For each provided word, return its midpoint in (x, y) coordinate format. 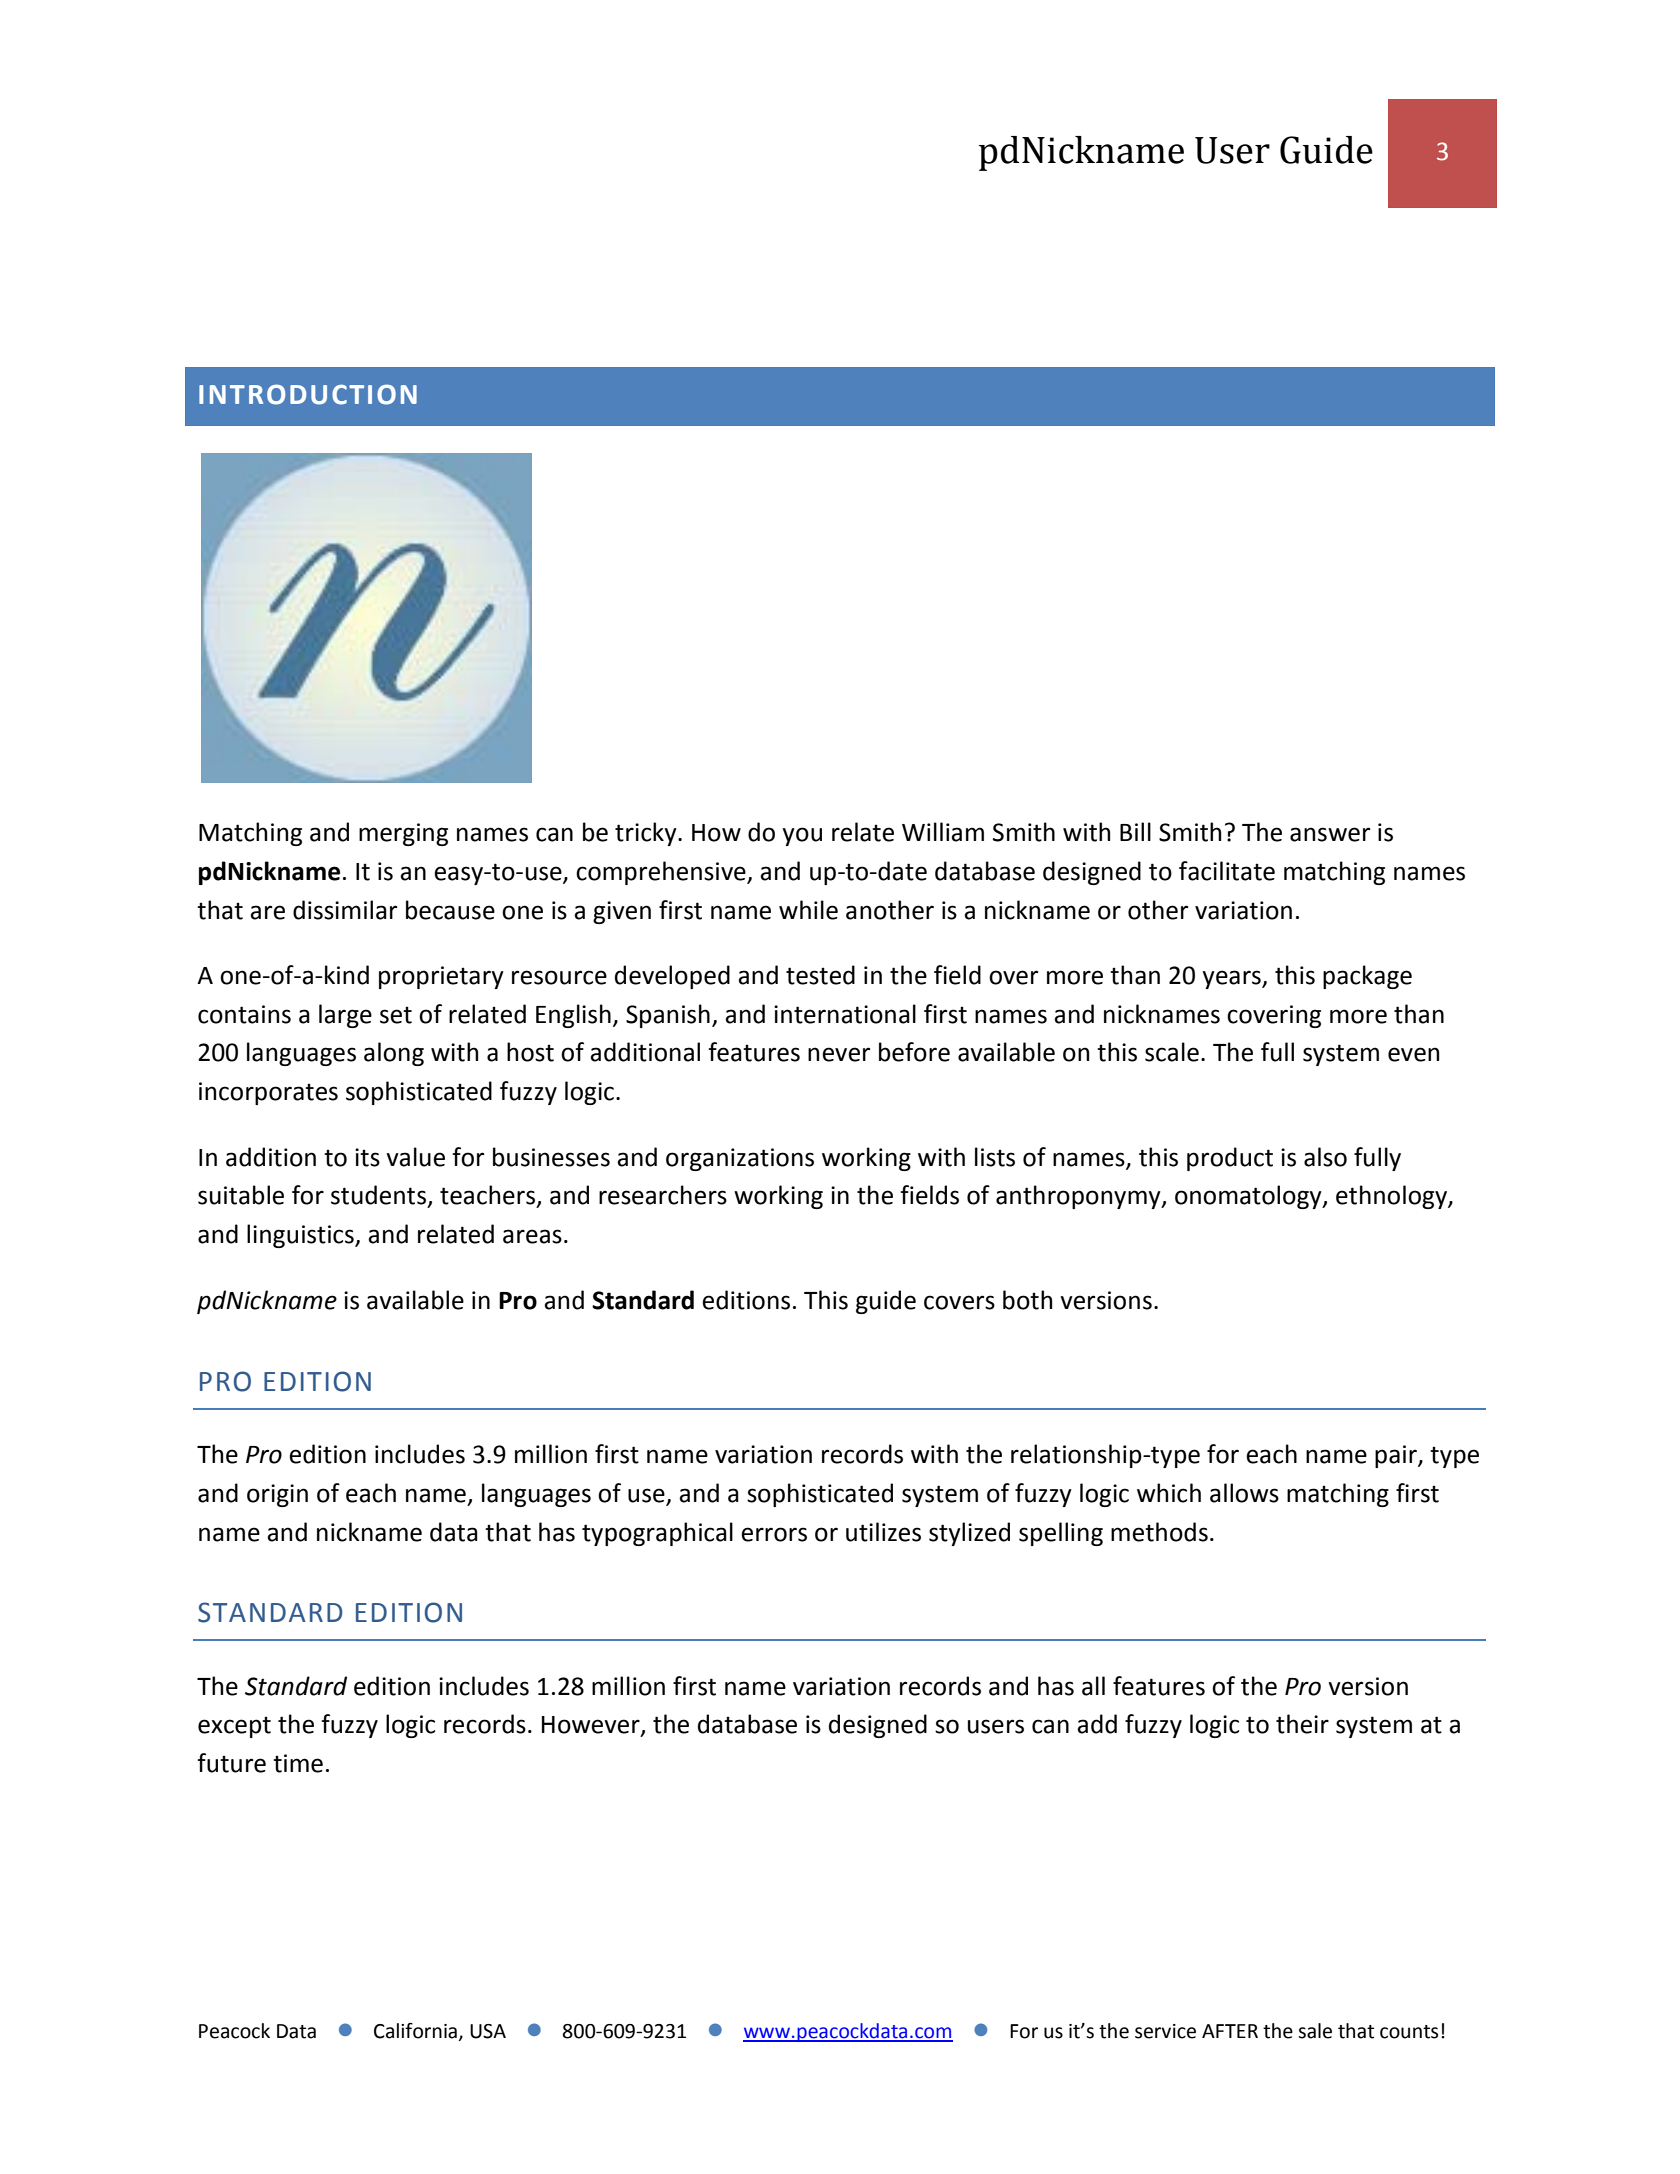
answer (1330, 834)
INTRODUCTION (308, 394)
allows (1244, 1493)
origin (277, 1495)
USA (488, 2031)
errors (774, 1534)
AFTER (1230, 2031)
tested (820, 975)
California (415, 2031)
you (802, 836)
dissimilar (345, 910)
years (1232, 979)
